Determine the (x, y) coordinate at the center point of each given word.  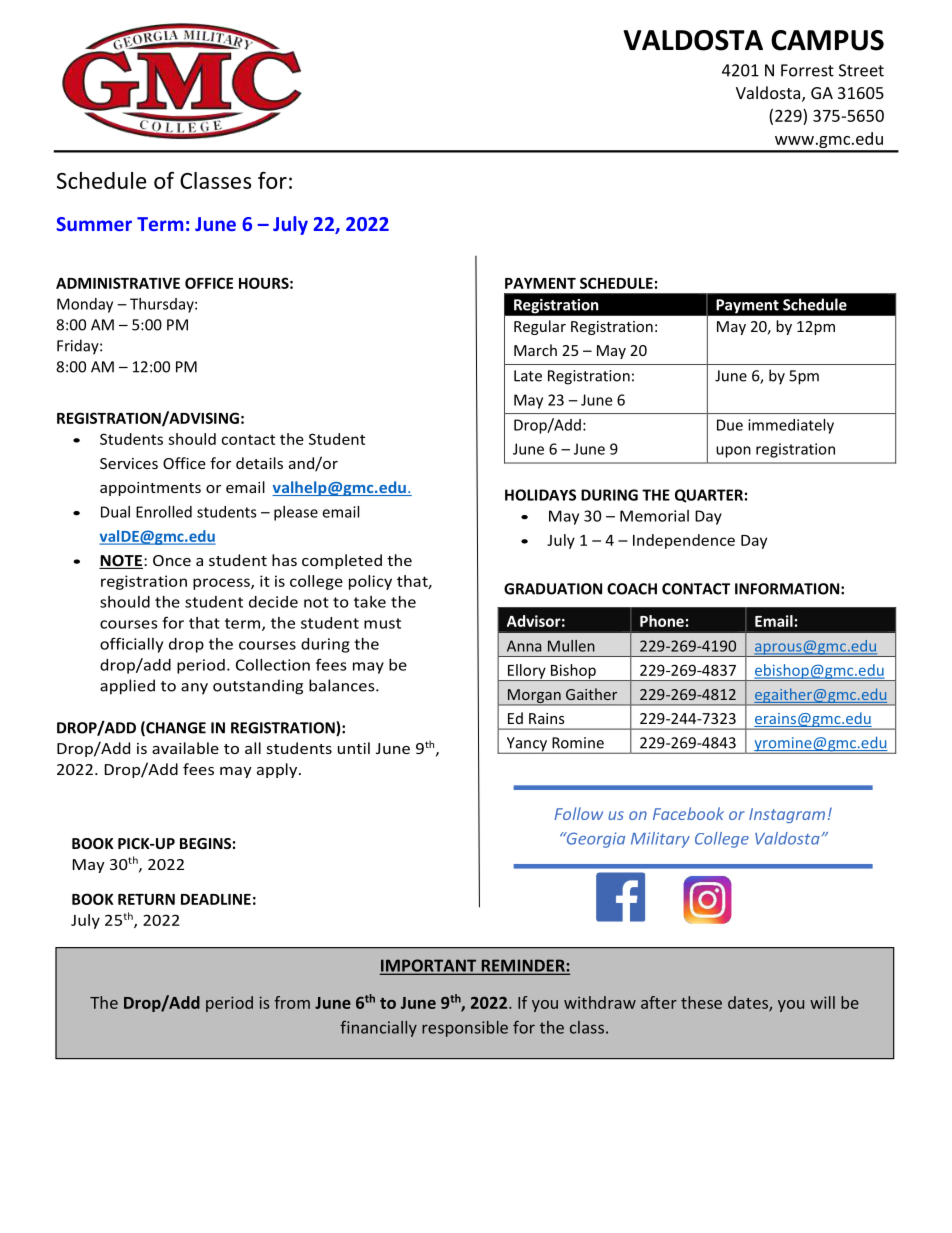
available (185, 748)
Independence (684, 541)
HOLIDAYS (540, 495)
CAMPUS (827, 40)
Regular (540, 327)
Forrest (807, 70)
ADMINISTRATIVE (118, 283)
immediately (791, 426)
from (292, 1002)
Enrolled (164, 512)
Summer (94, 224)
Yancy (526, 745)
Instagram (787, 815)
